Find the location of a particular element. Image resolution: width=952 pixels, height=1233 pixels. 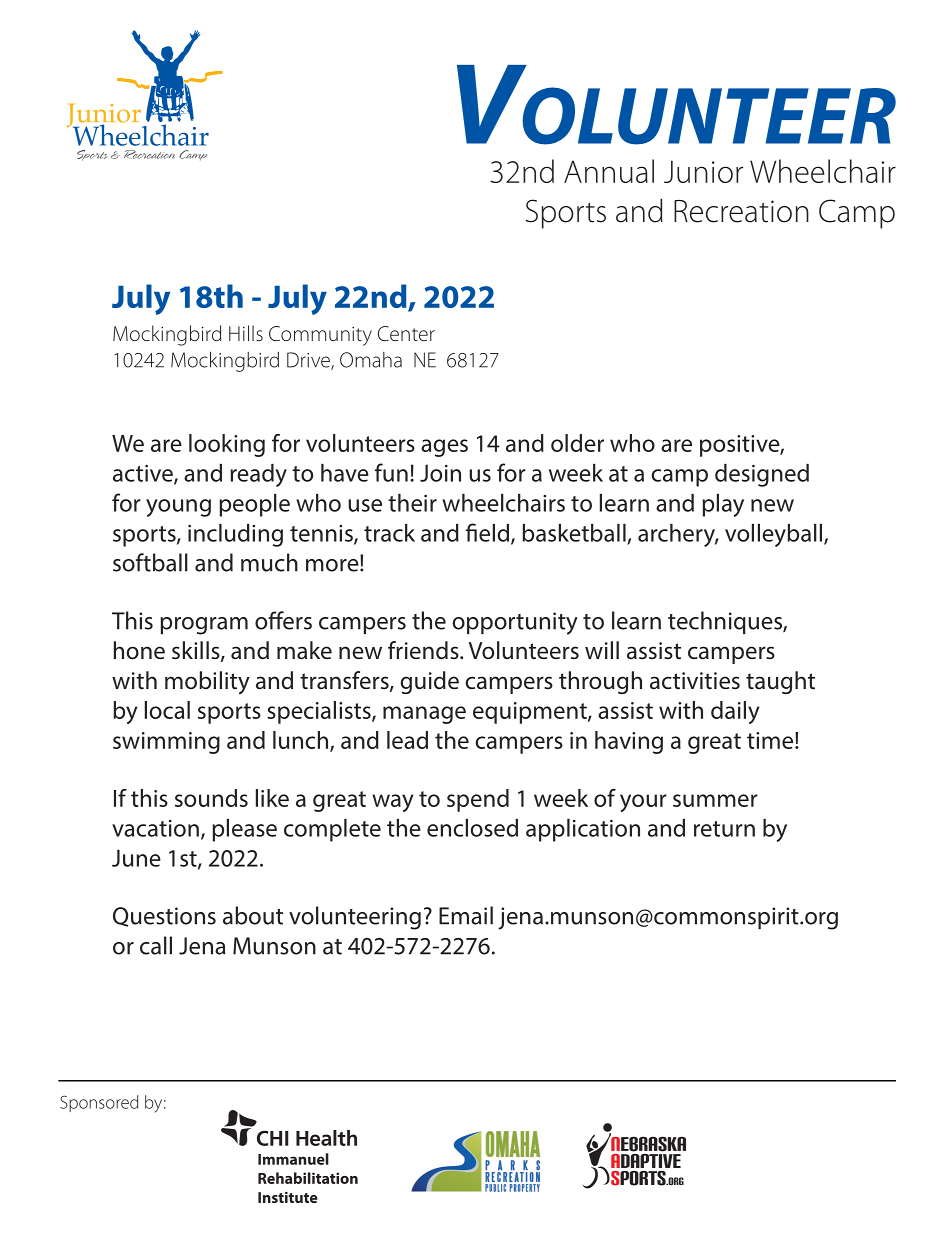

ages is located at coordinates (444, 448).
